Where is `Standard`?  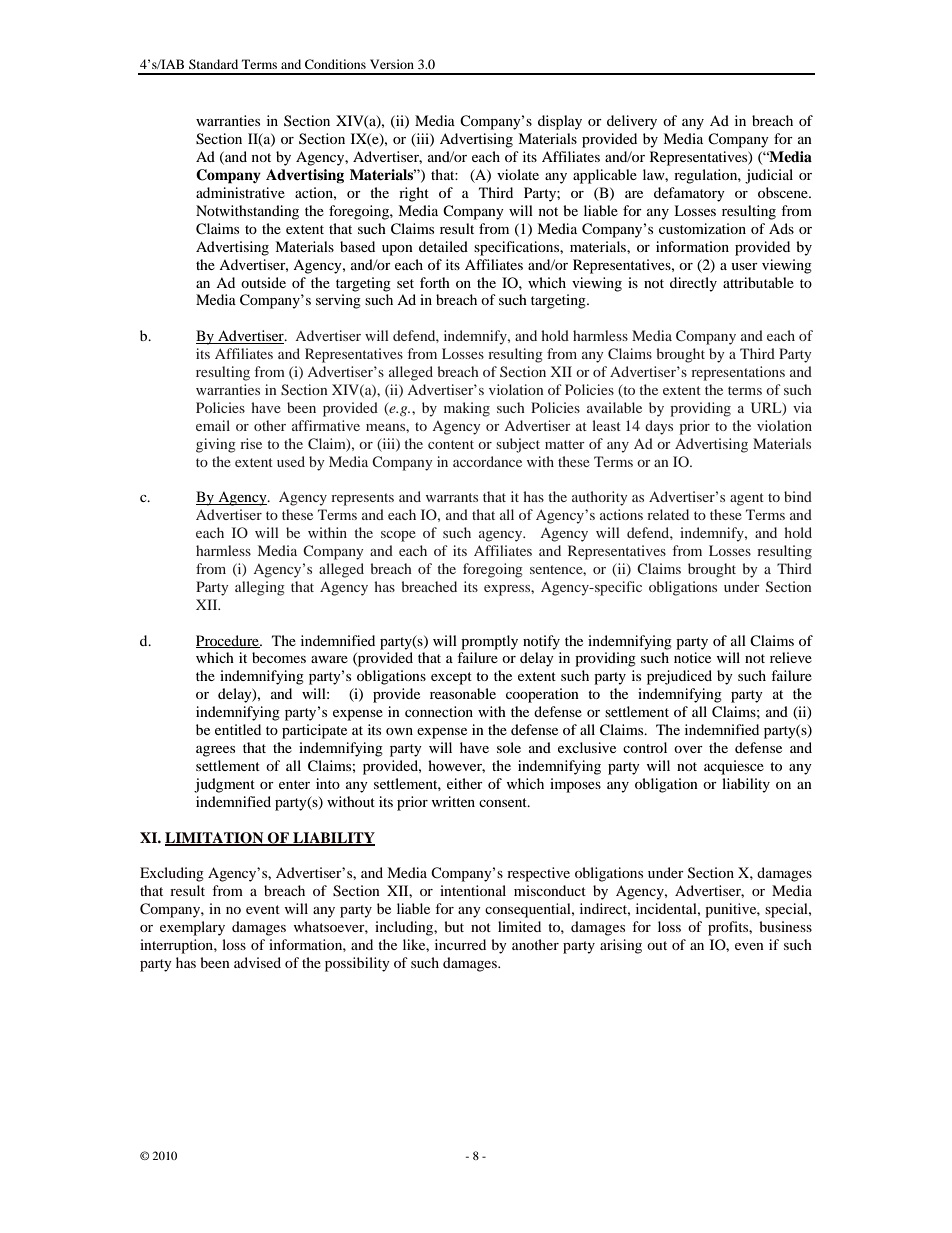
Standard is located at coordinates (213, 64).
